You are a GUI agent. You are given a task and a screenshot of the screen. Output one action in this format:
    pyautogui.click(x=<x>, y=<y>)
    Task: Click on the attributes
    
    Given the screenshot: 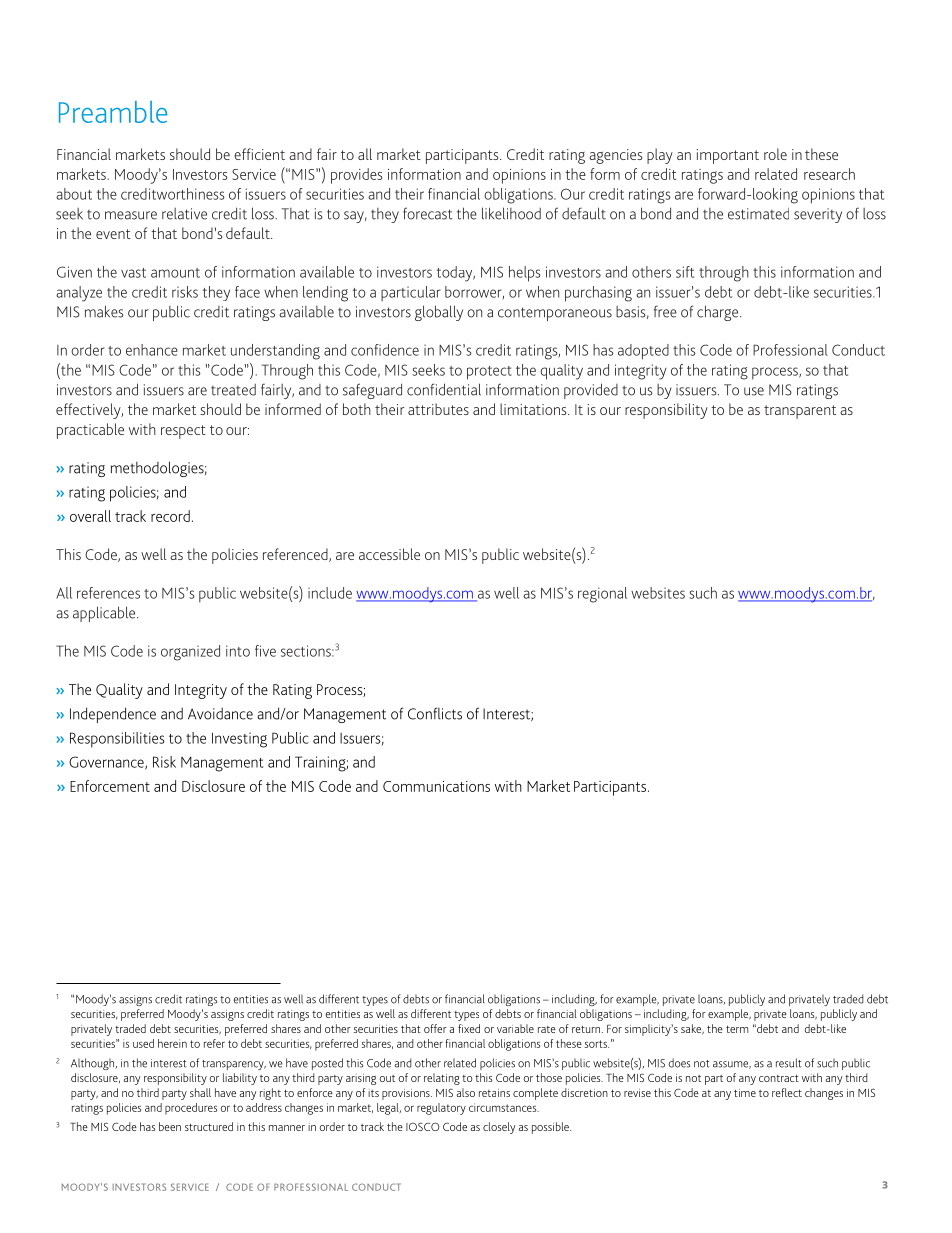 What is the action you would take?
    pyautogui.click(x=438, y=409)
